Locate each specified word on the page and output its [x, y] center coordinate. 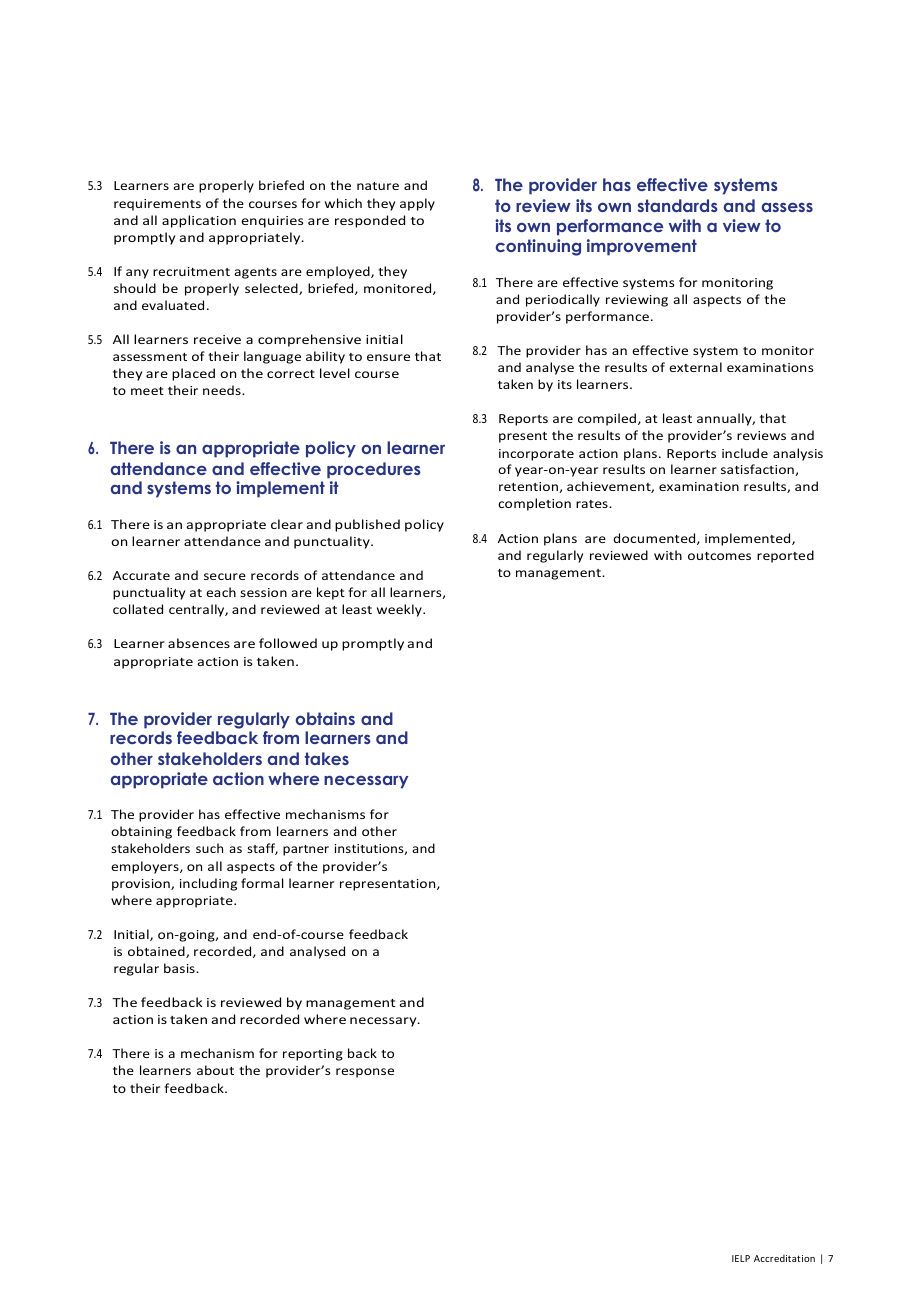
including [208, 884]
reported [785, 556]
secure [225, 576]
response [365, 1073]
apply [417, 204]
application [199, 221]
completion [534, 504]
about [215, 1070]
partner [306, 850]
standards [677, 205]
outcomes [719, 556]
